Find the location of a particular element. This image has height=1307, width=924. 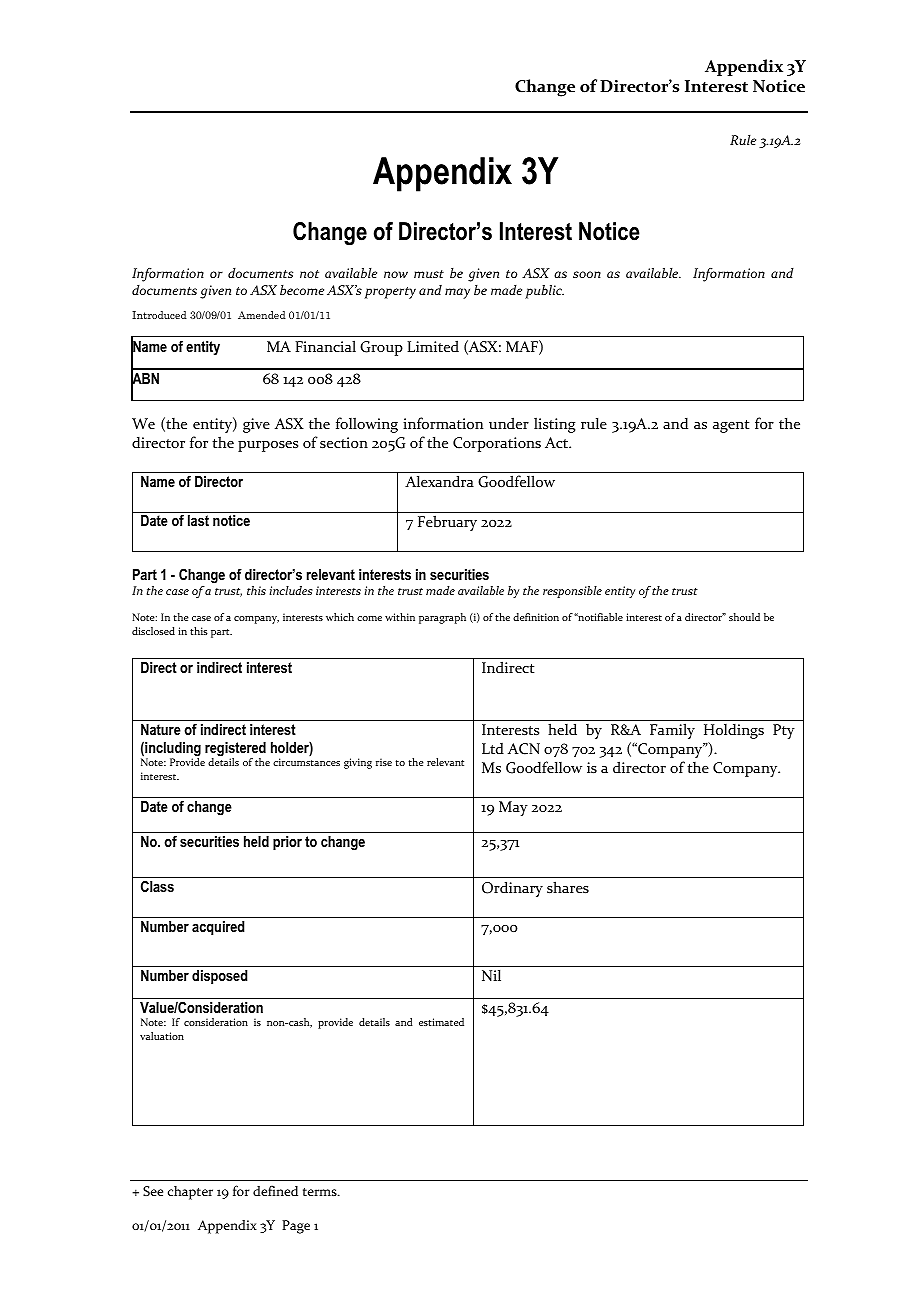

Alexandra is located at coordinates (439, 481).
